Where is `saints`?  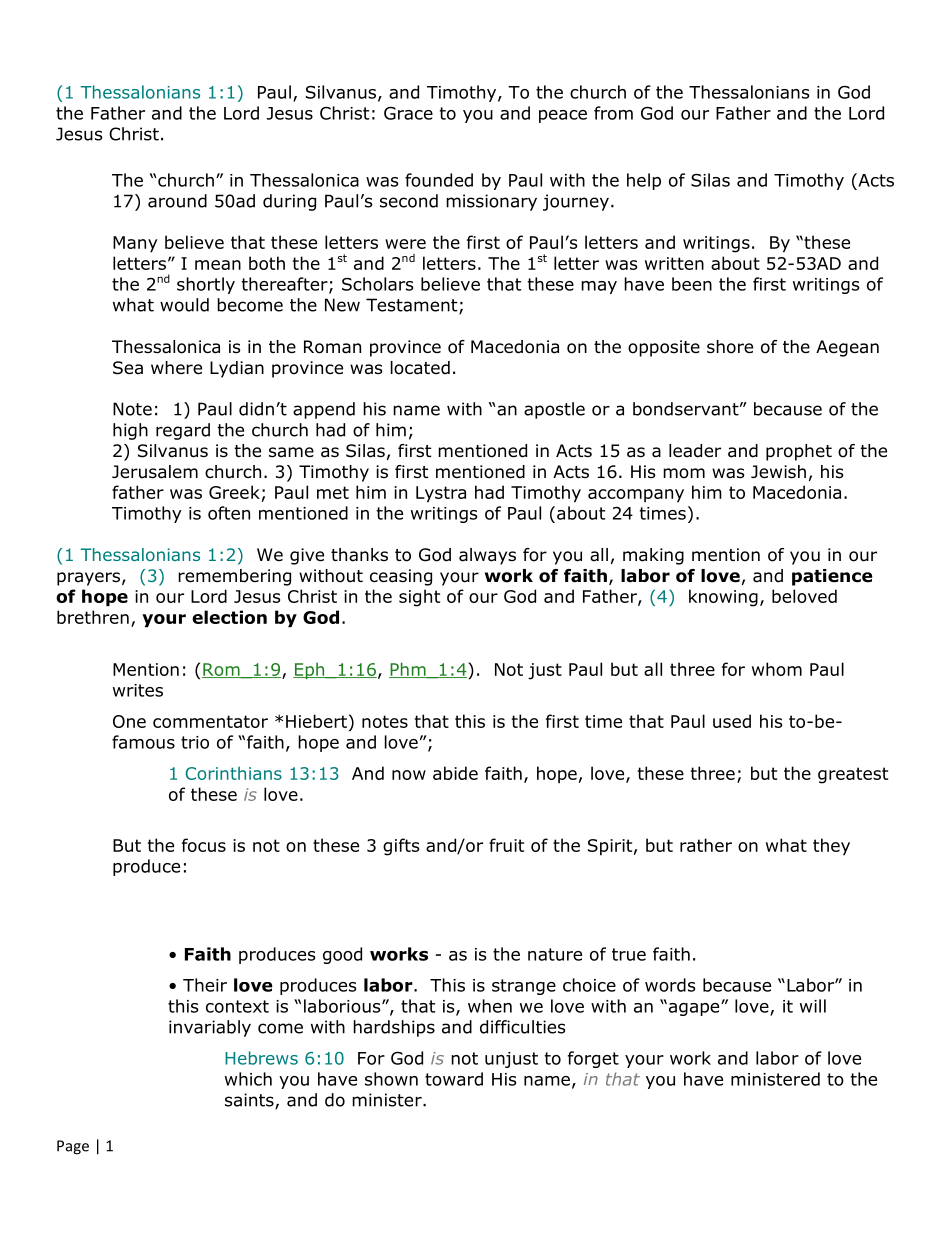
saints is located at coordinates (250, 1101).
